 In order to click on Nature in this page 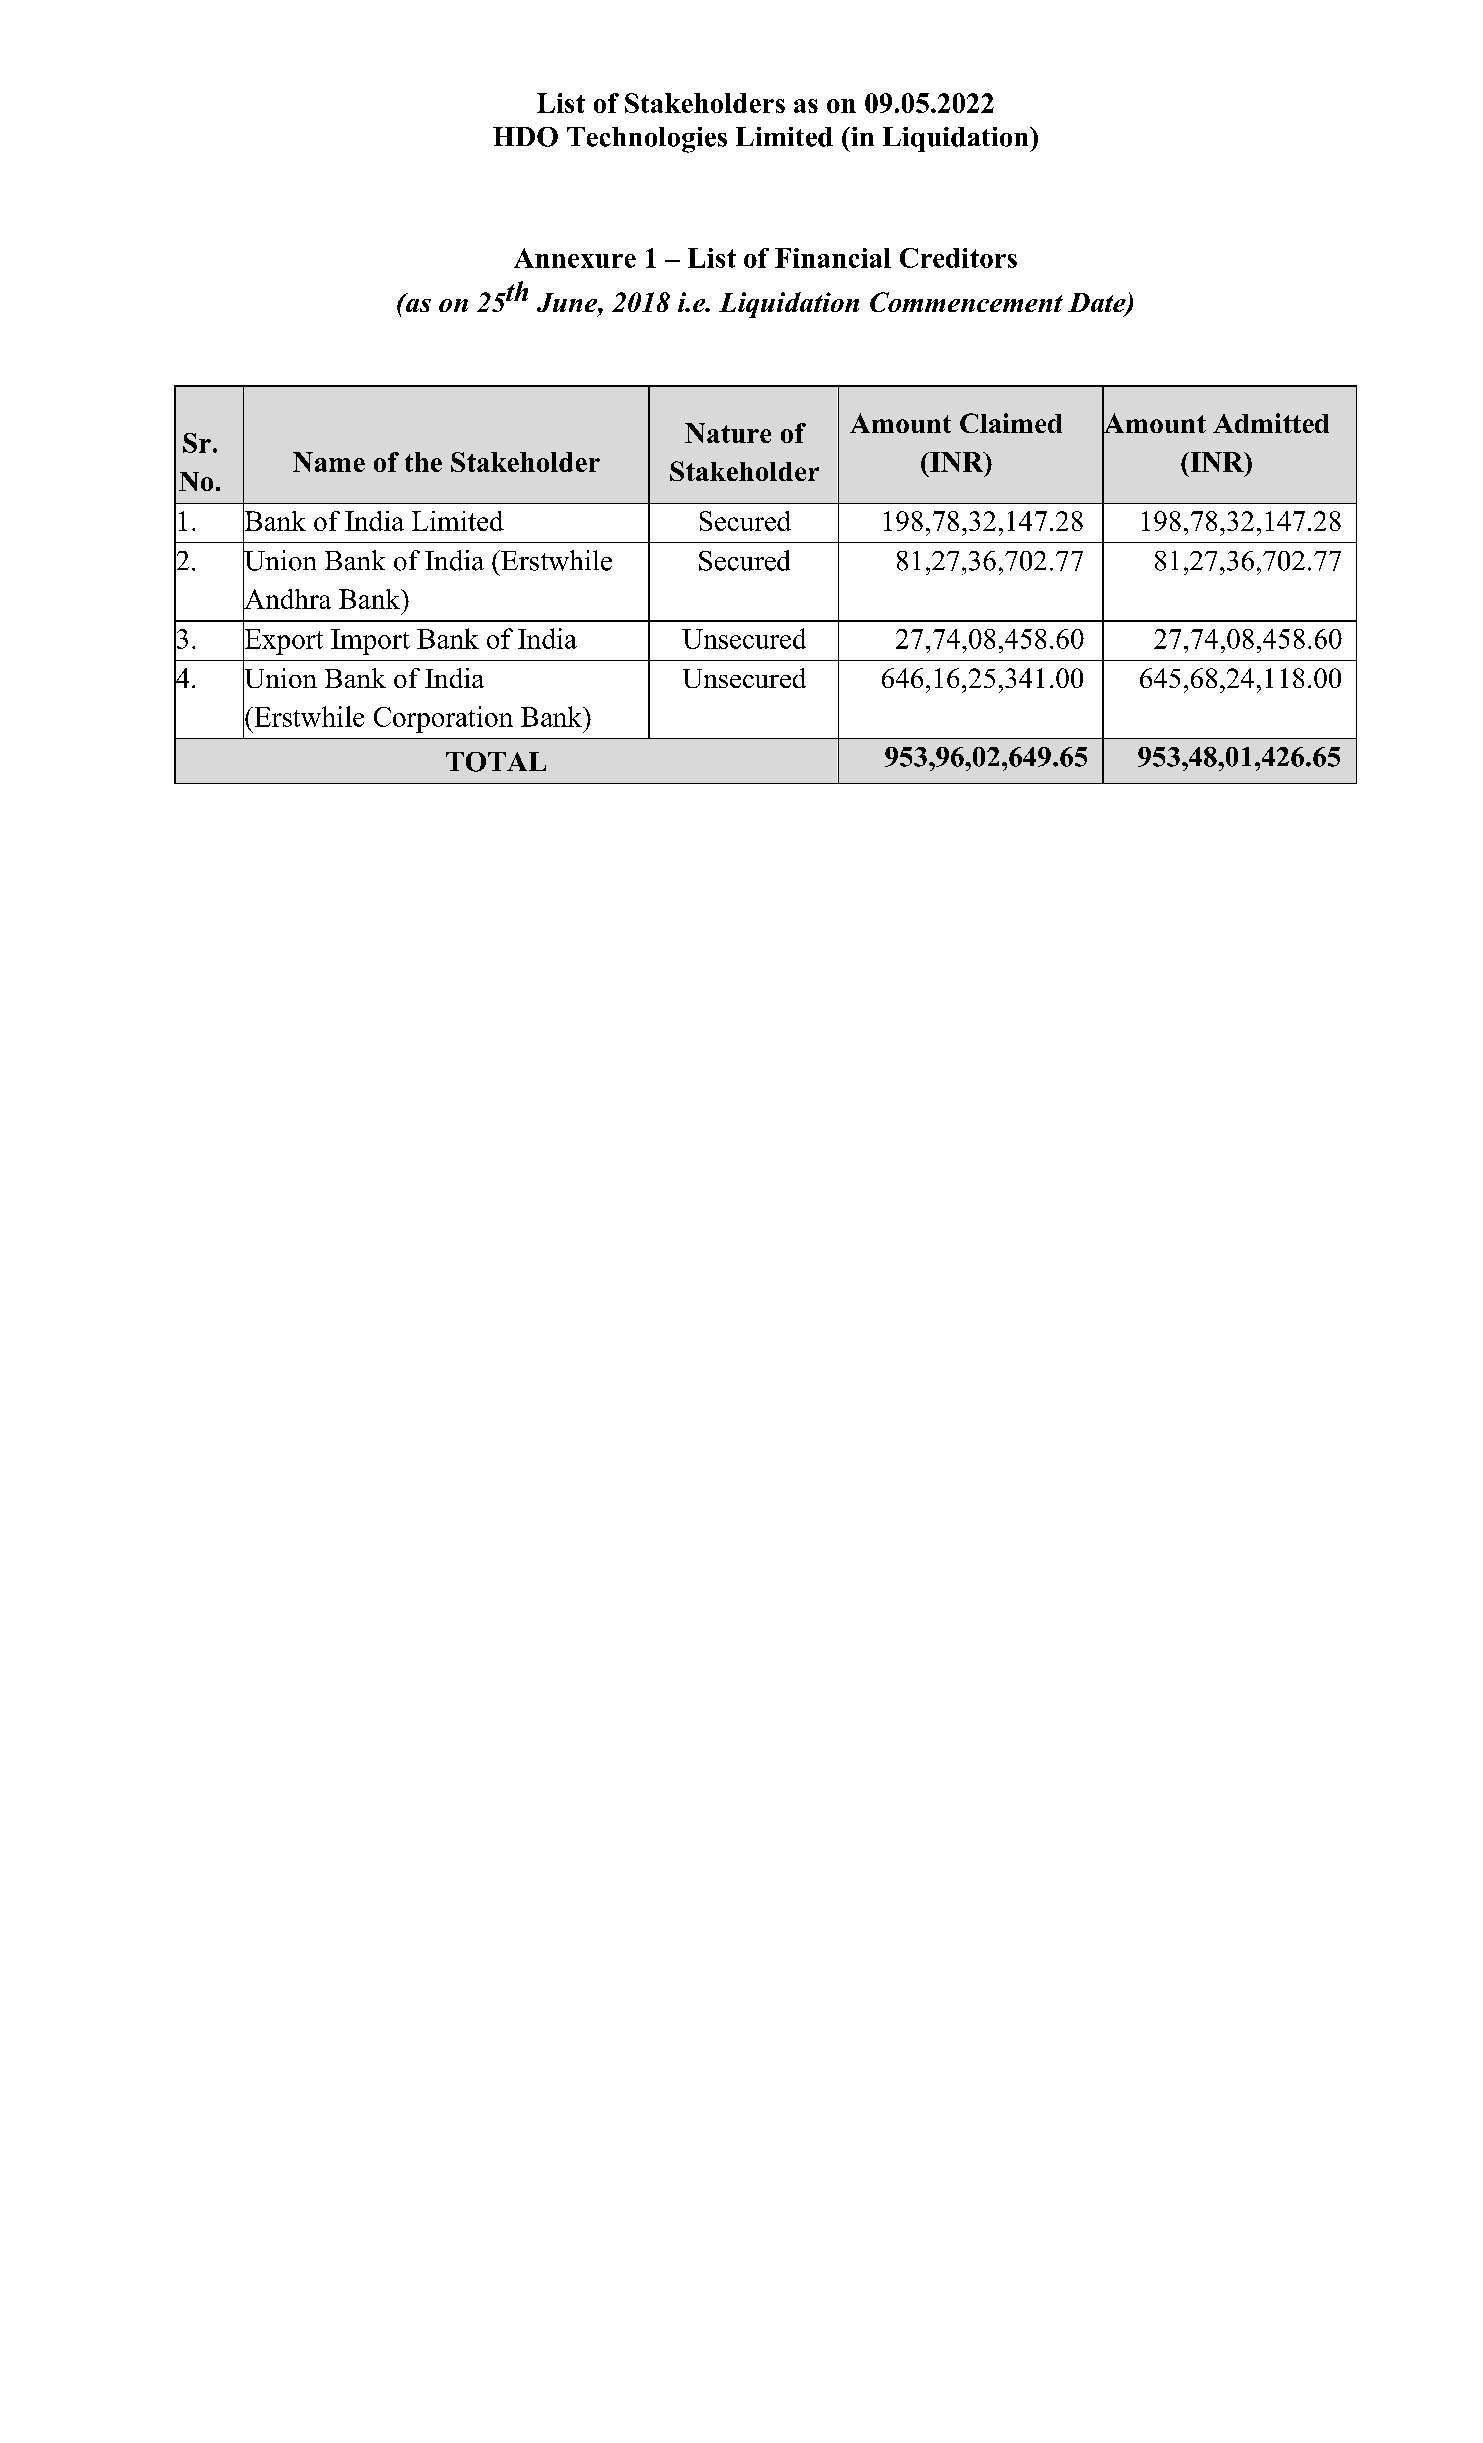, I will do `click(728, 433)`.
